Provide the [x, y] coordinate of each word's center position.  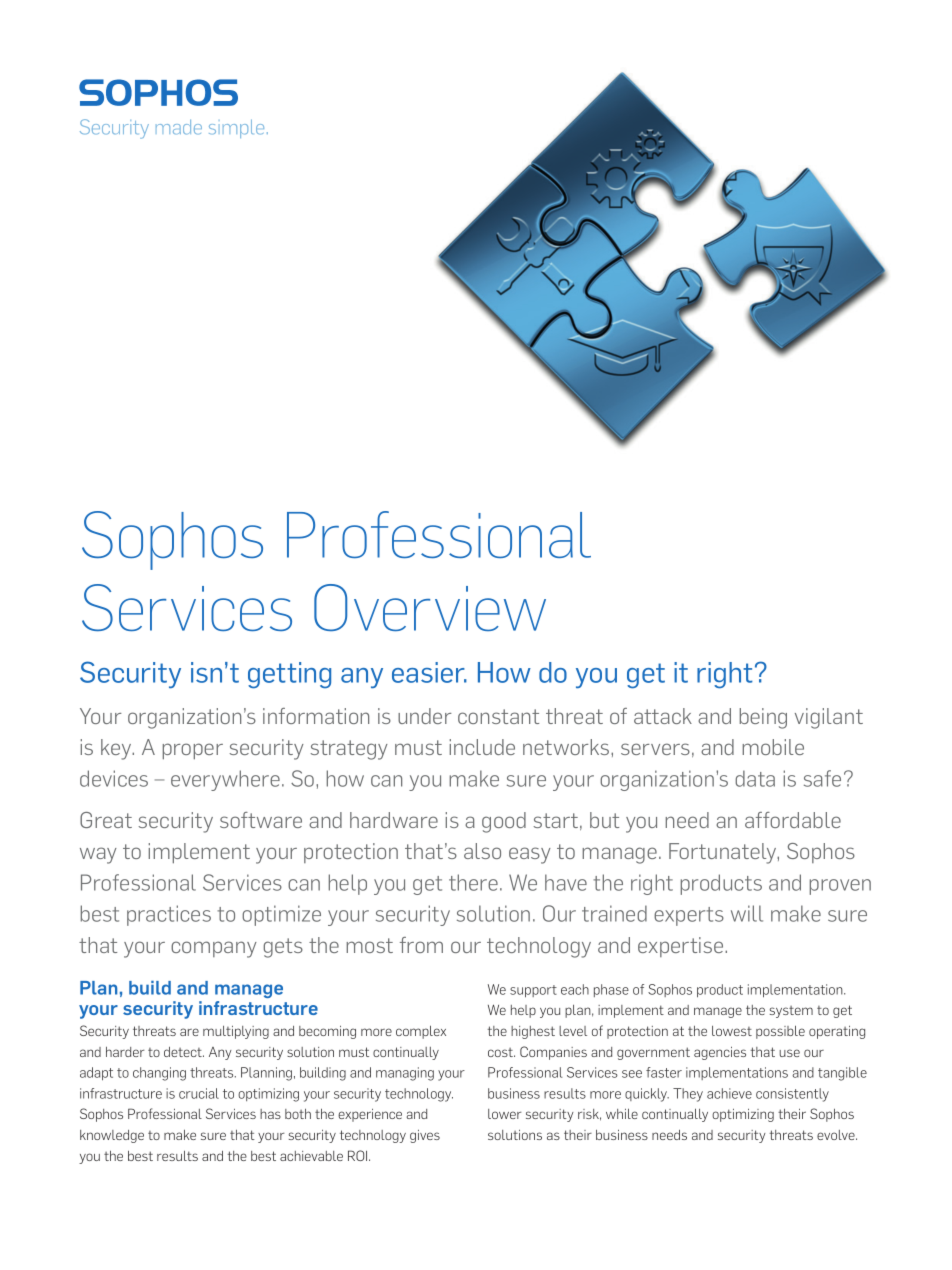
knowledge [112, 1136]
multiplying [236, 1032]
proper [193, 751]
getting [289, 675]
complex [421, 1032]
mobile [773, 747]
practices [169, 915]
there [473, 882]
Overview [430, 607]
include [482, 747]
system [791, 1012]
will [747, 913]
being [763, 718]
